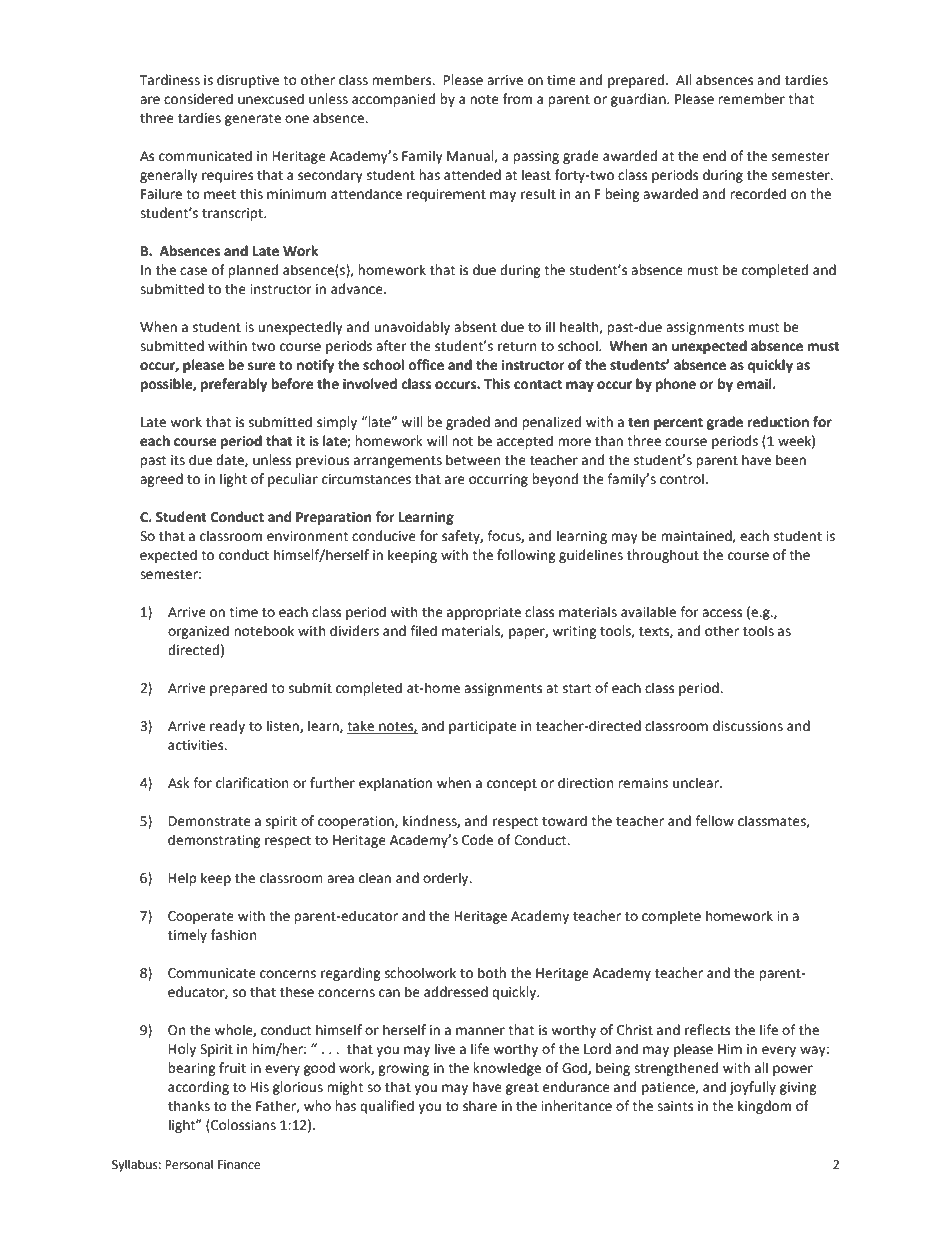 This page has width=952, height=1233. What do you see at coordinates (517, 99) in the page?
I see `from` at bounding box center [517, 99].
